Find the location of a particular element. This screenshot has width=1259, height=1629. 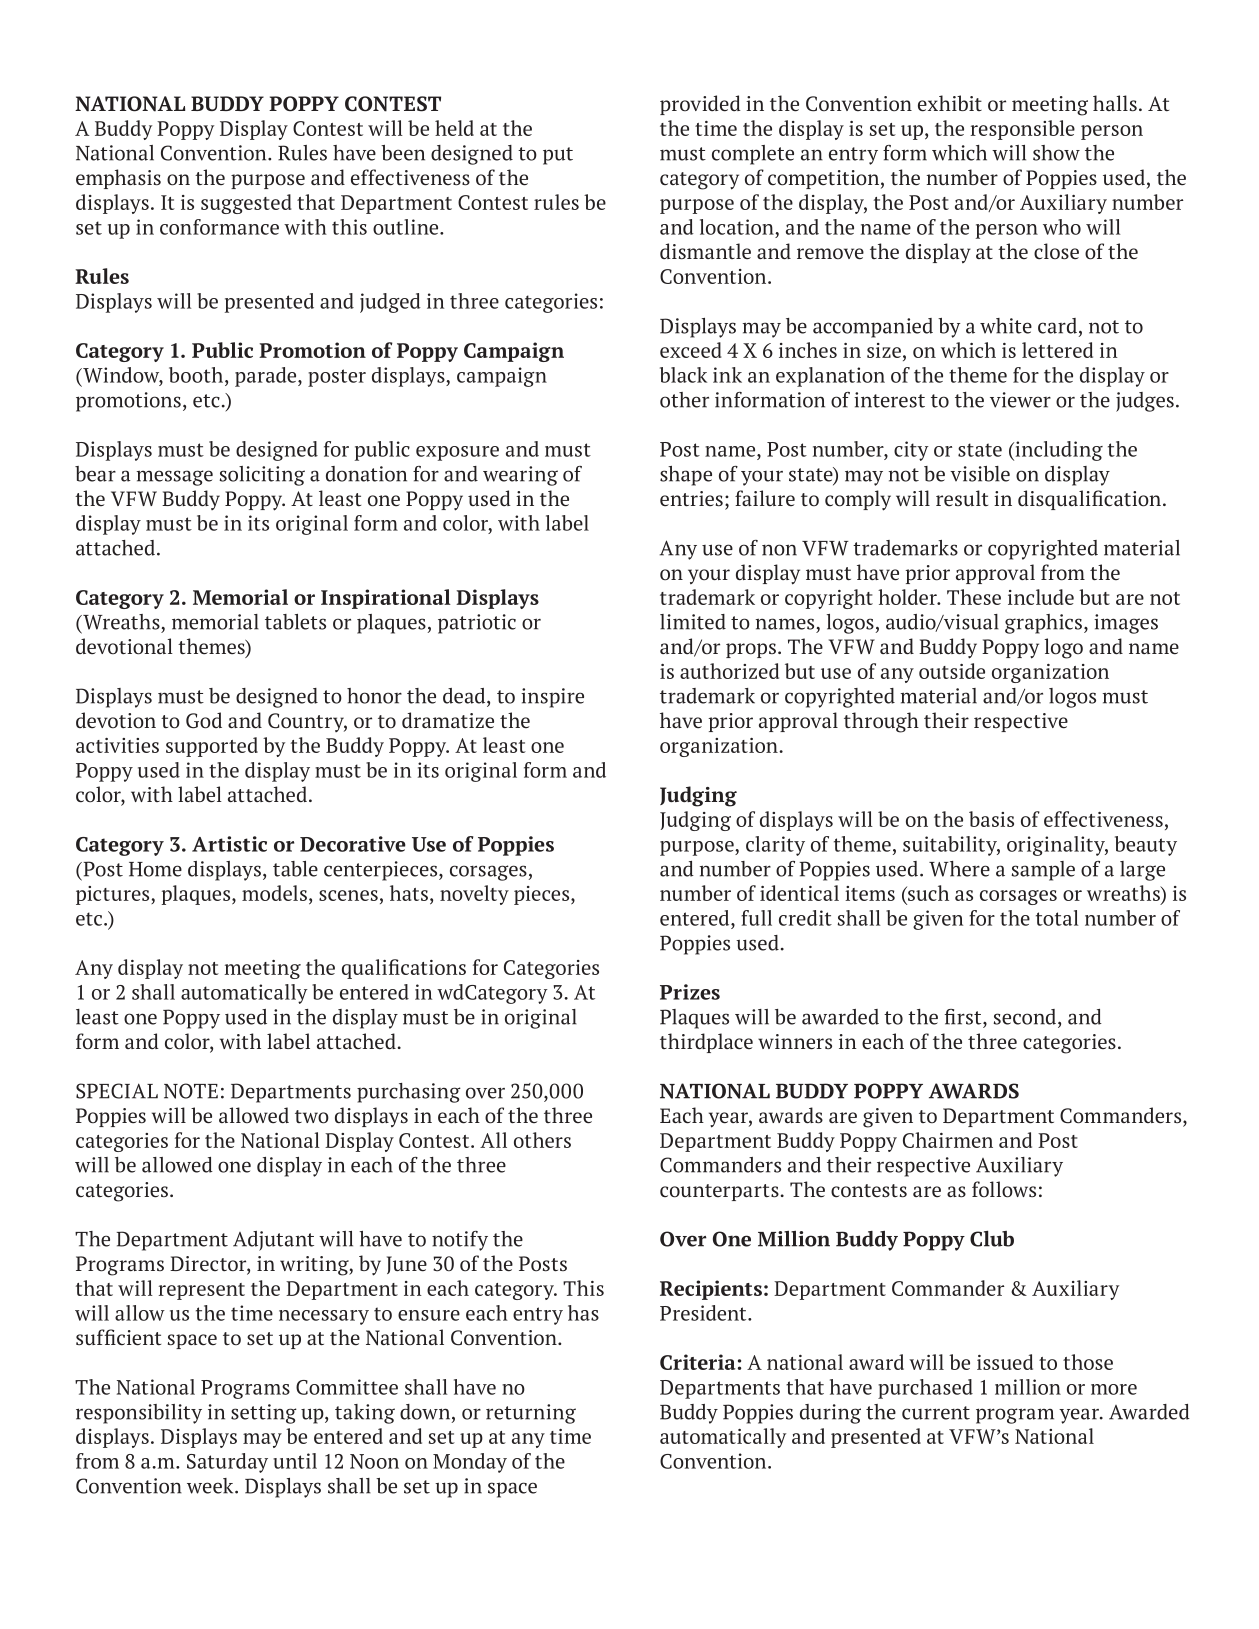

viewer is located at coordinates (1020, 400).
